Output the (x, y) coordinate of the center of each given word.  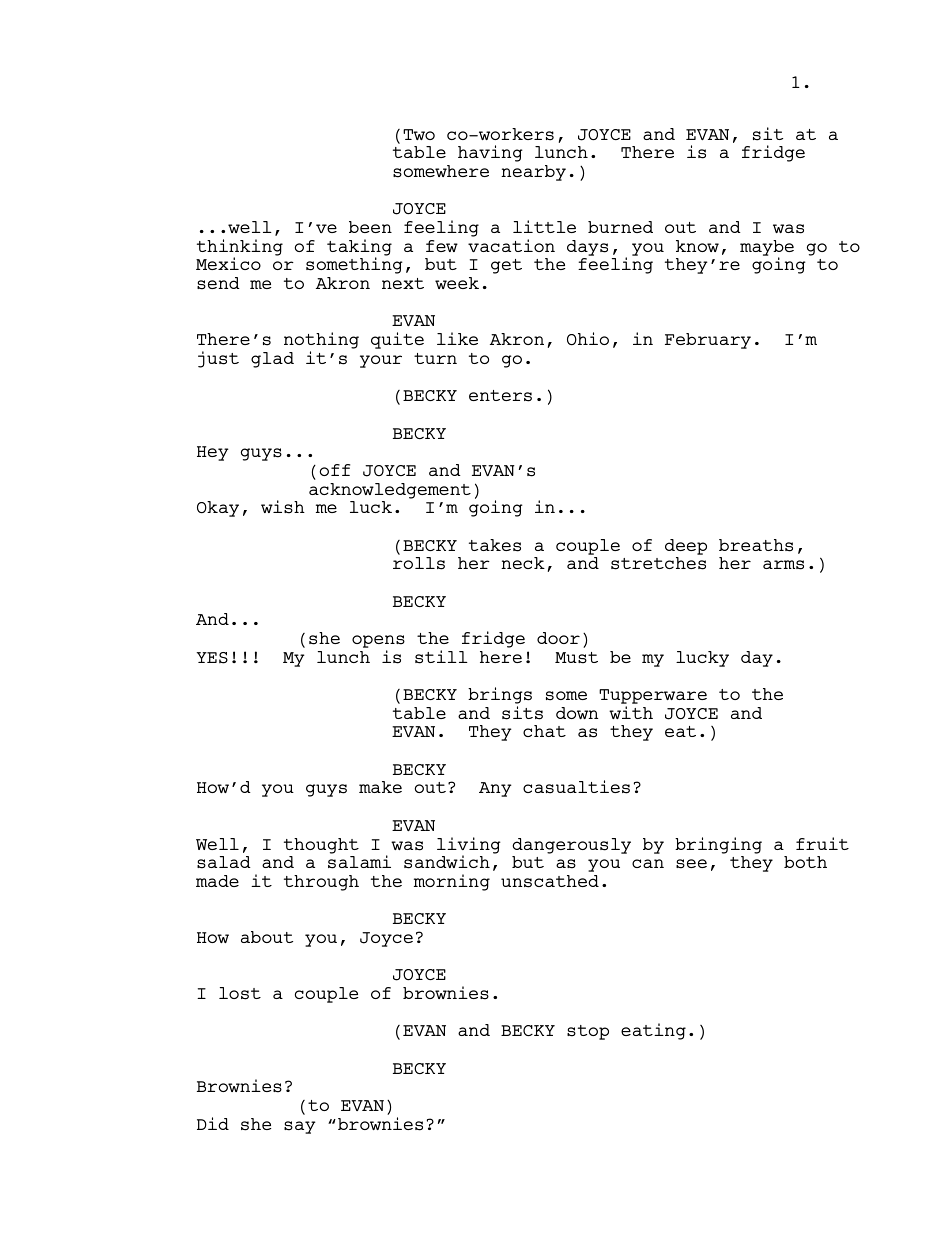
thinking (240, 248)
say (300, 1127)
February (708, 341)
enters (500, 396)
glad (272, 360)
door (558, 638)
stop (588, 1032)
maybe (767, 249)
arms (783, 565)
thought (321, 846)
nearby (533, 173)
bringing (718, 845)
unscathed (550, 881)
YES (212, 658)
